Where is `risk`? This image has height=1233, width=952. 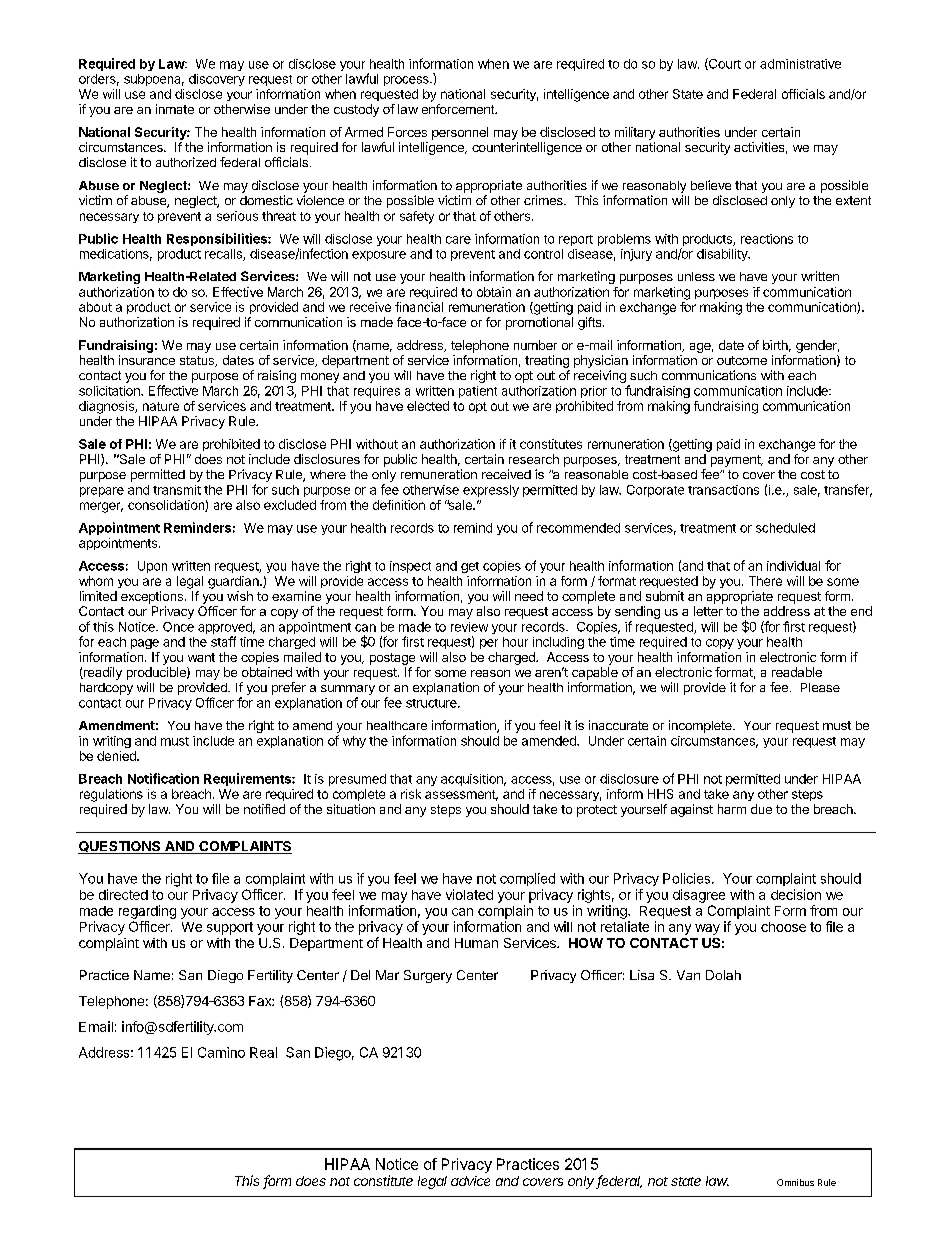 risk is located at coordinates (411, 794).
